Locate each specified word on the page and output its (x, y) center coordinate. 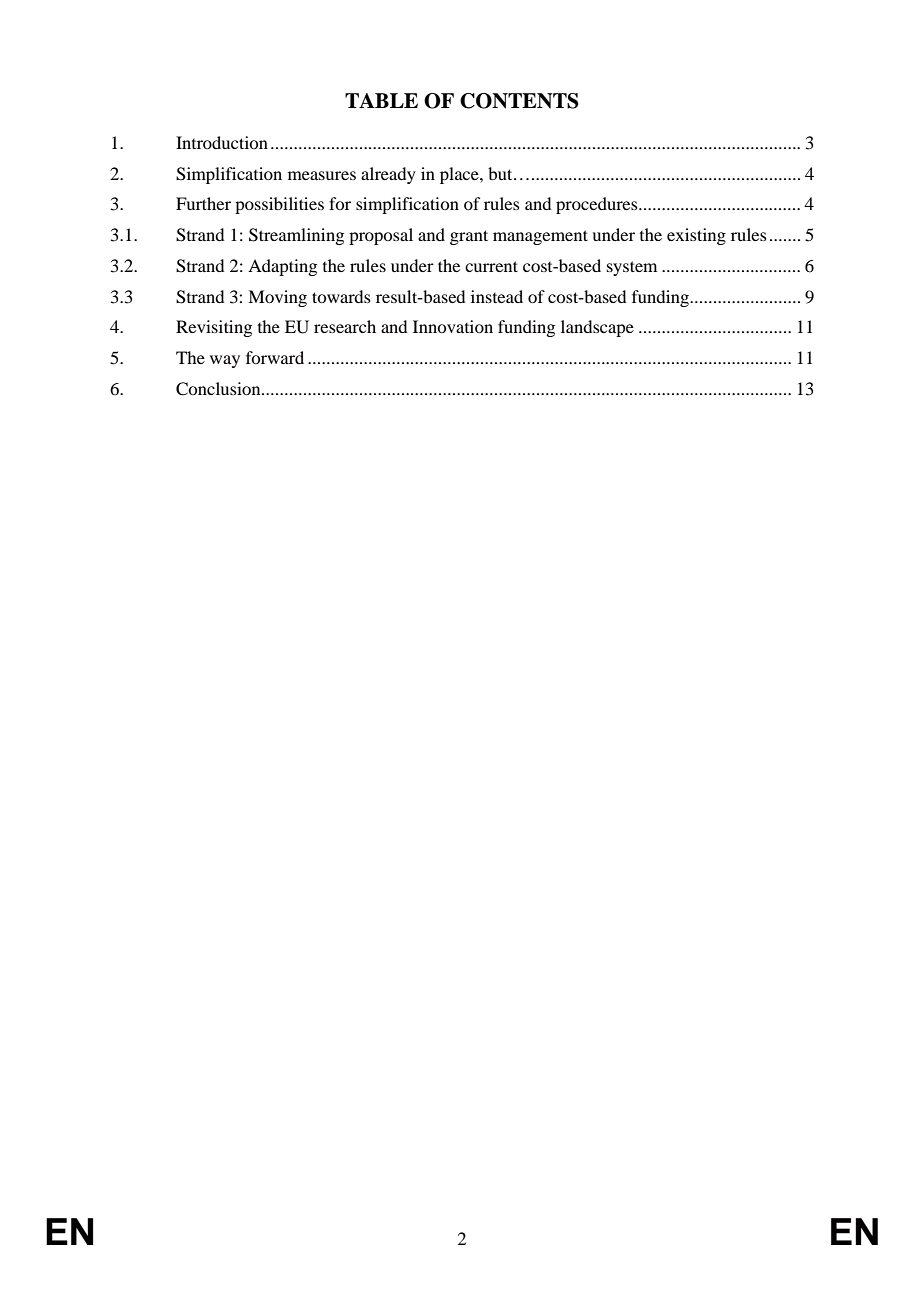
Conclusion (219, 389)
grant (469, 237)
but (501, 173)
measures (322, 175)
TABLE (381, 100)
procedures (598, 205)
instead (497, 296)
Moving (277, 298)
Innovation (453, 326)
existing (696, 236)
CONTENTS (519, 101)
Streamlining (296, 236)
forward (275, 357)
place (460, 175)
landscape (597, 328)
